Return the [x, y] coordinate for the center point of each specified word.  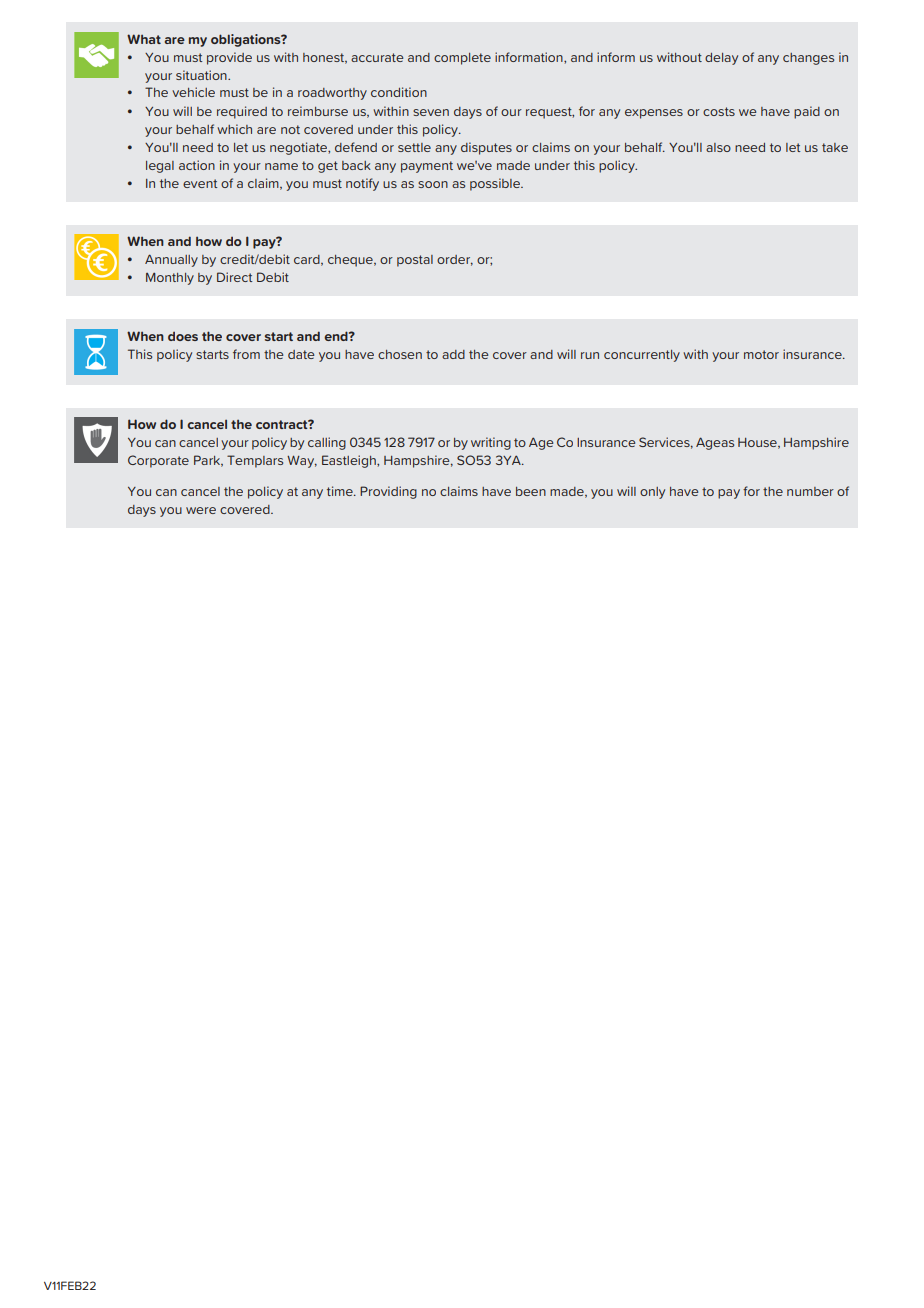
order [455, 260]
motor [761, 354]
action [197, 165]
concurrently [642, 356]
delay [721, 59]
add [453, 354]
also [718, 147]
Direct [234, 277]
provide [229, 58]
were [201, 510]
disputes [486, 148]
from [246, 354]
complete [462, 59]
